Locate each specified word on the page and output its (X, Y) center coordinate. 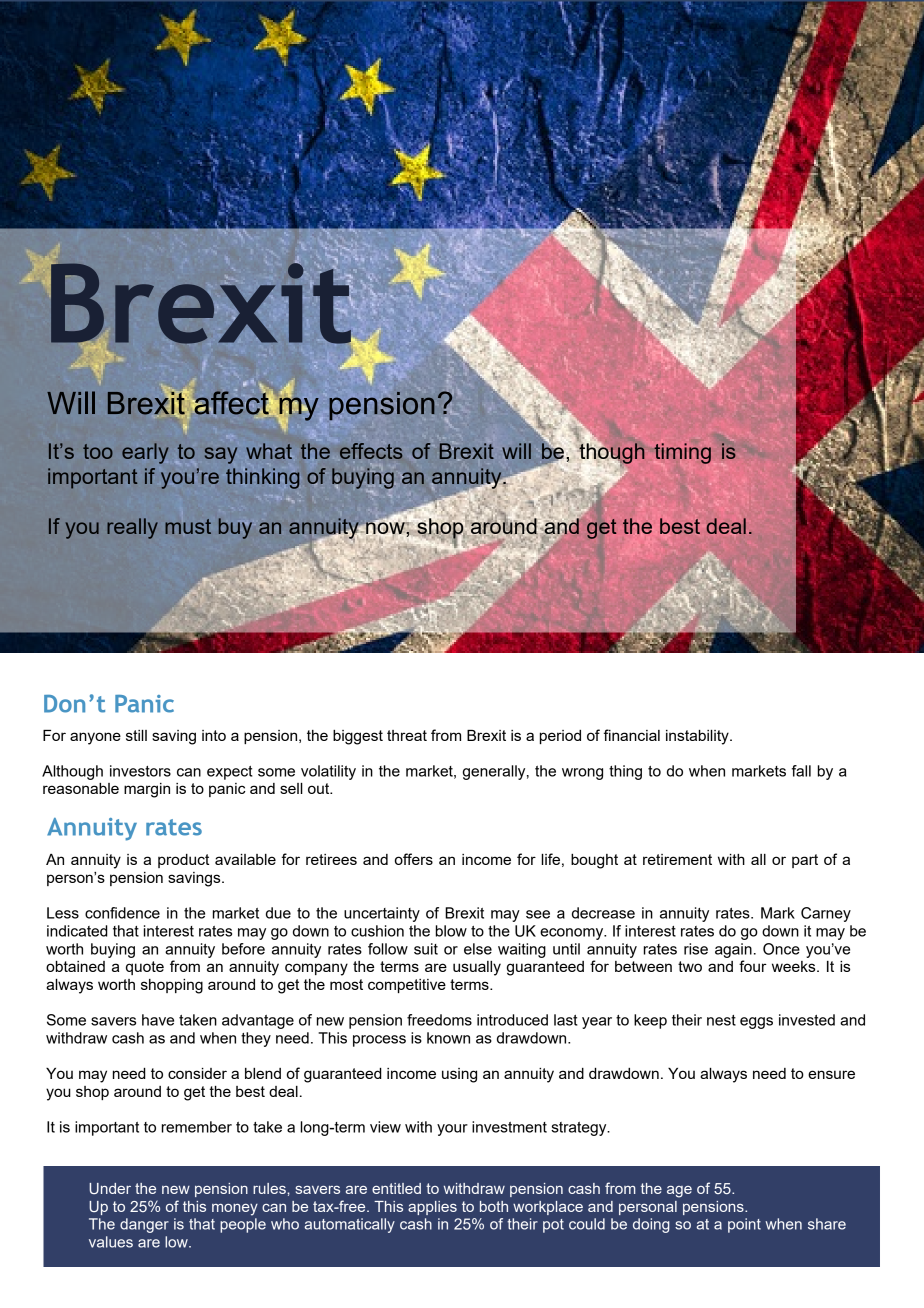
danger (144, 1225)
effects (371, 451)
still (136, 735)
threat (407, 735)
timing (682, 453)
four (753, 966)
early (145, 453)
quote (145, 968)
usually (477, 968)
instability (698, 737)
